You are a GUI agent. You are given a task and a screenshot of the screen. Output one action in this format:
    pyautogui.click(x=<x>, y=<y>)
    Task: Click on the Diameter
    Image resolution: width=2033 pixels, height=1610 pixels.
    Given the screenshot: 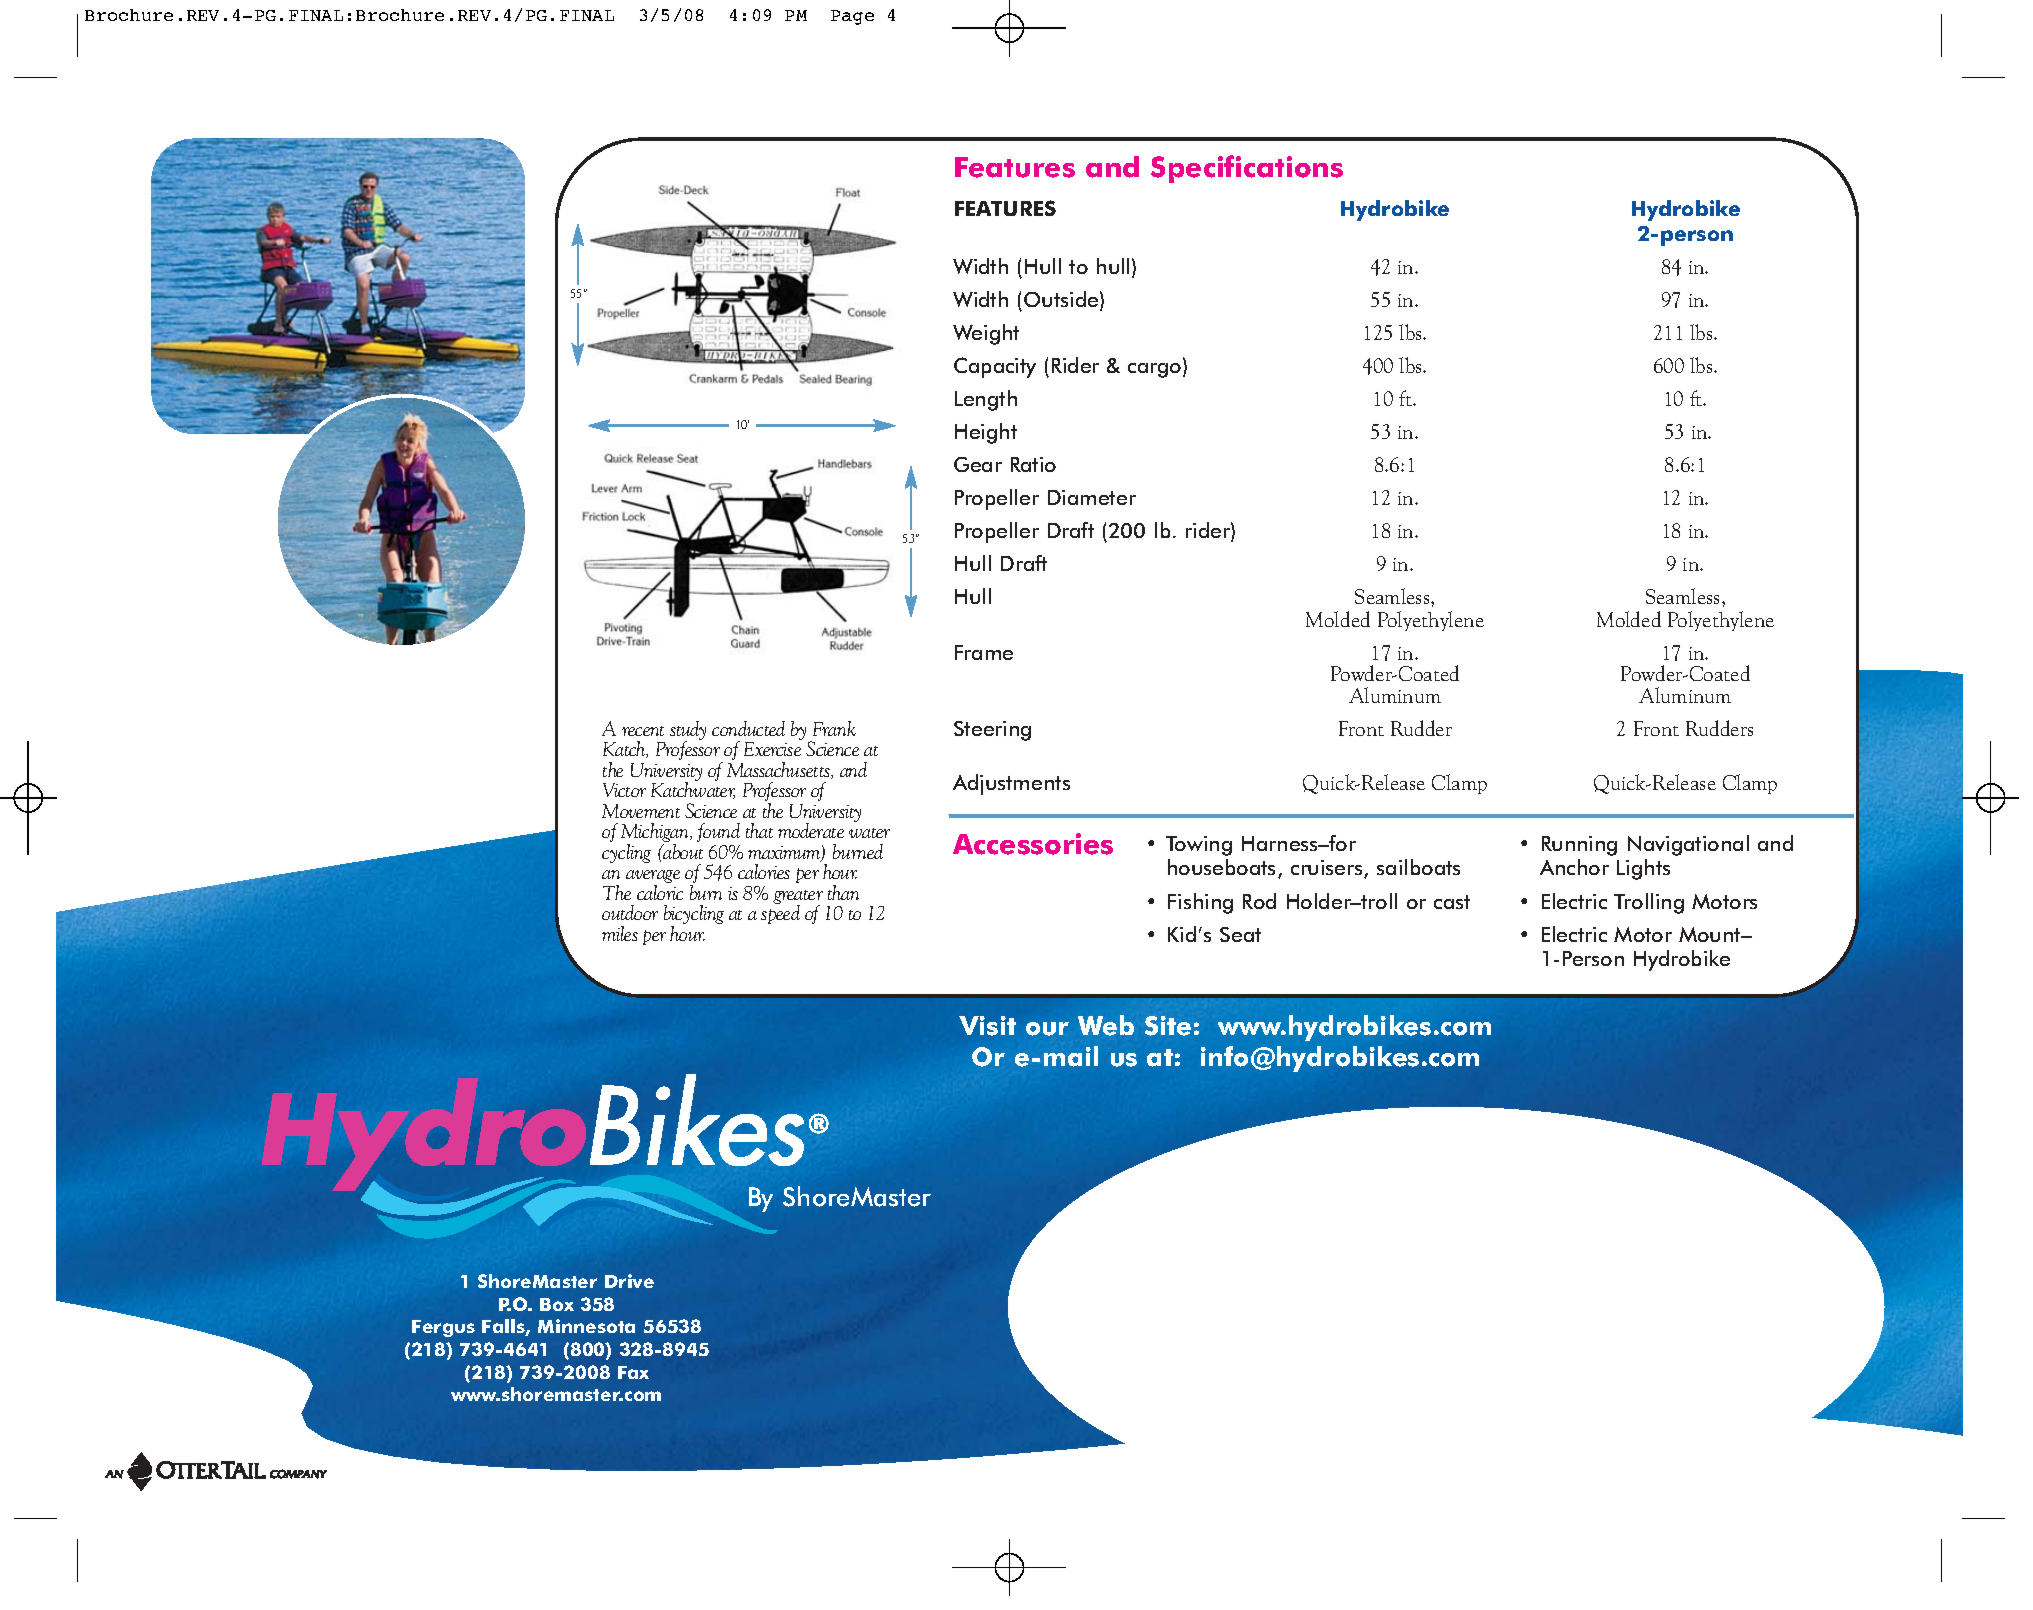 What is the action you would take?
    pyautogui.click(x=1092, y=497)
